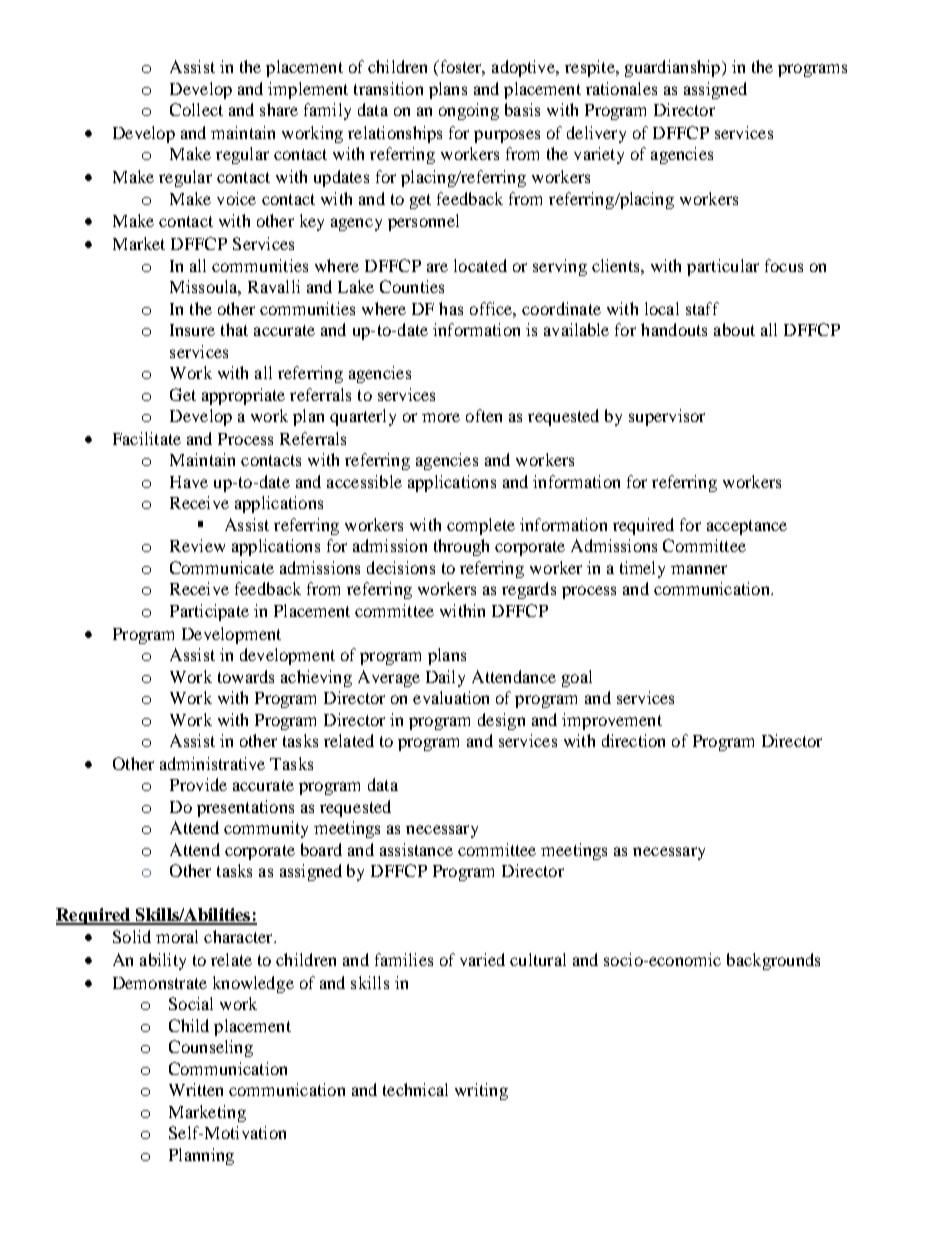 The width and height of the screenshot is (952, 1233). Describe the element at coordinates (674, 68) in the screenshot. I see `guardianship` at that location.
